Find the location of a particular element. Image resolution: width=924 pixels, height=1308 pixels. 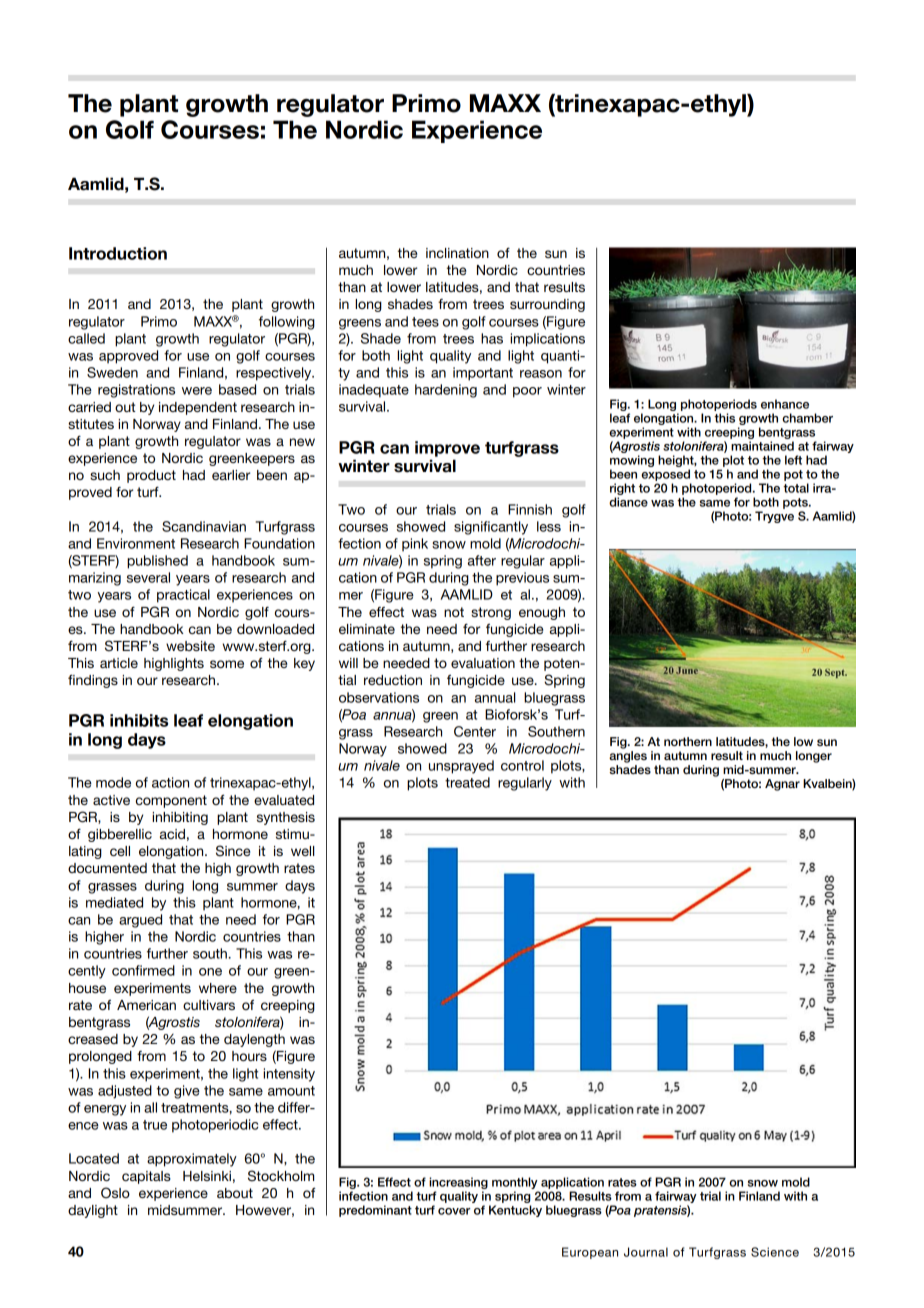

website is located at coordinates (190, 646).
